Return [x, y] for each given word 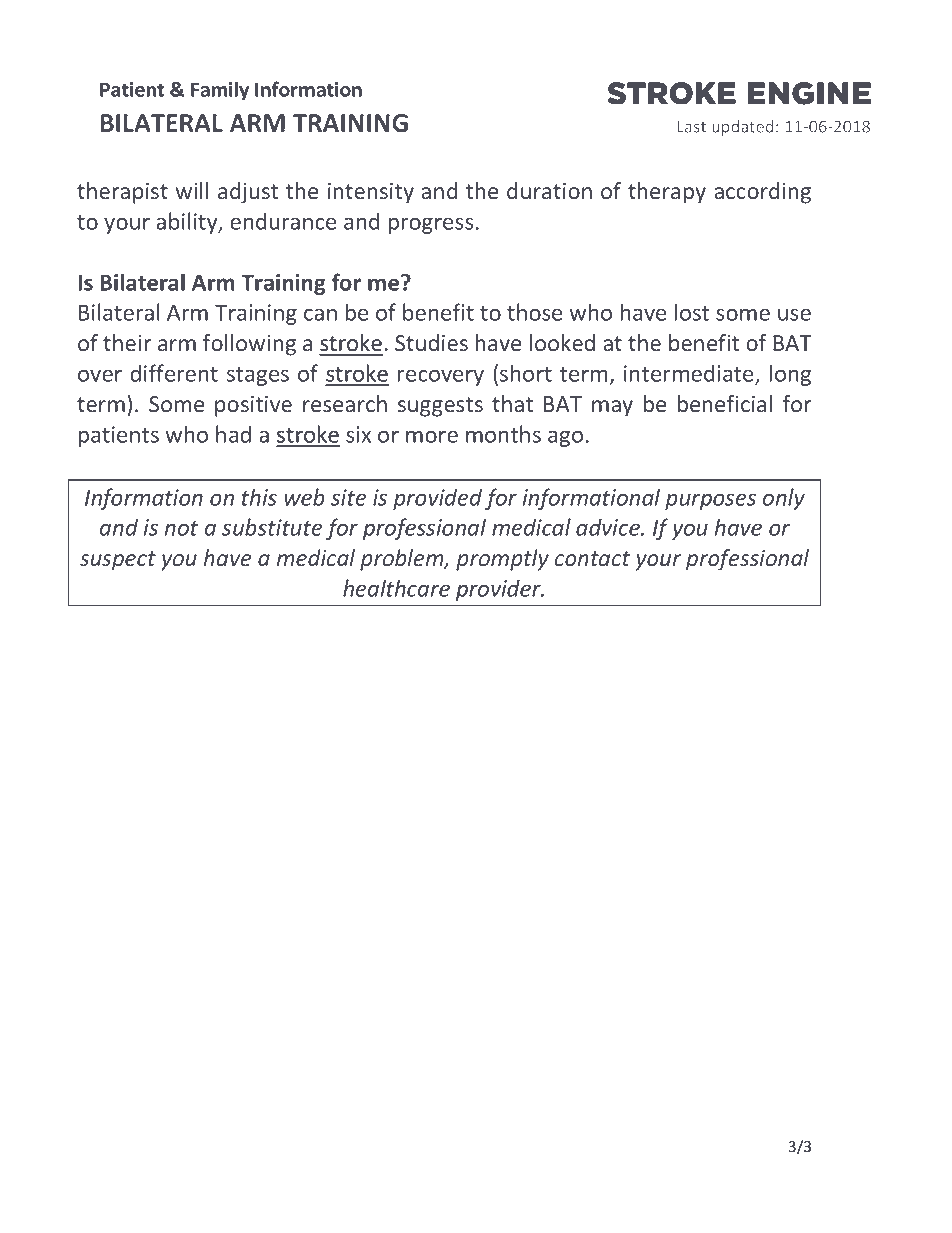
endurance [283, 221]
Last [691, 127]
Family [220, 91]
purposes [710, 501]
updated [743, 128]
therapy [667, 193]
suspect [118, 561]
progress [431, 225]
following [249, 345]
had [233, 434]
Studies [431, 343]
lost [692, 312]
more [432, 436]
